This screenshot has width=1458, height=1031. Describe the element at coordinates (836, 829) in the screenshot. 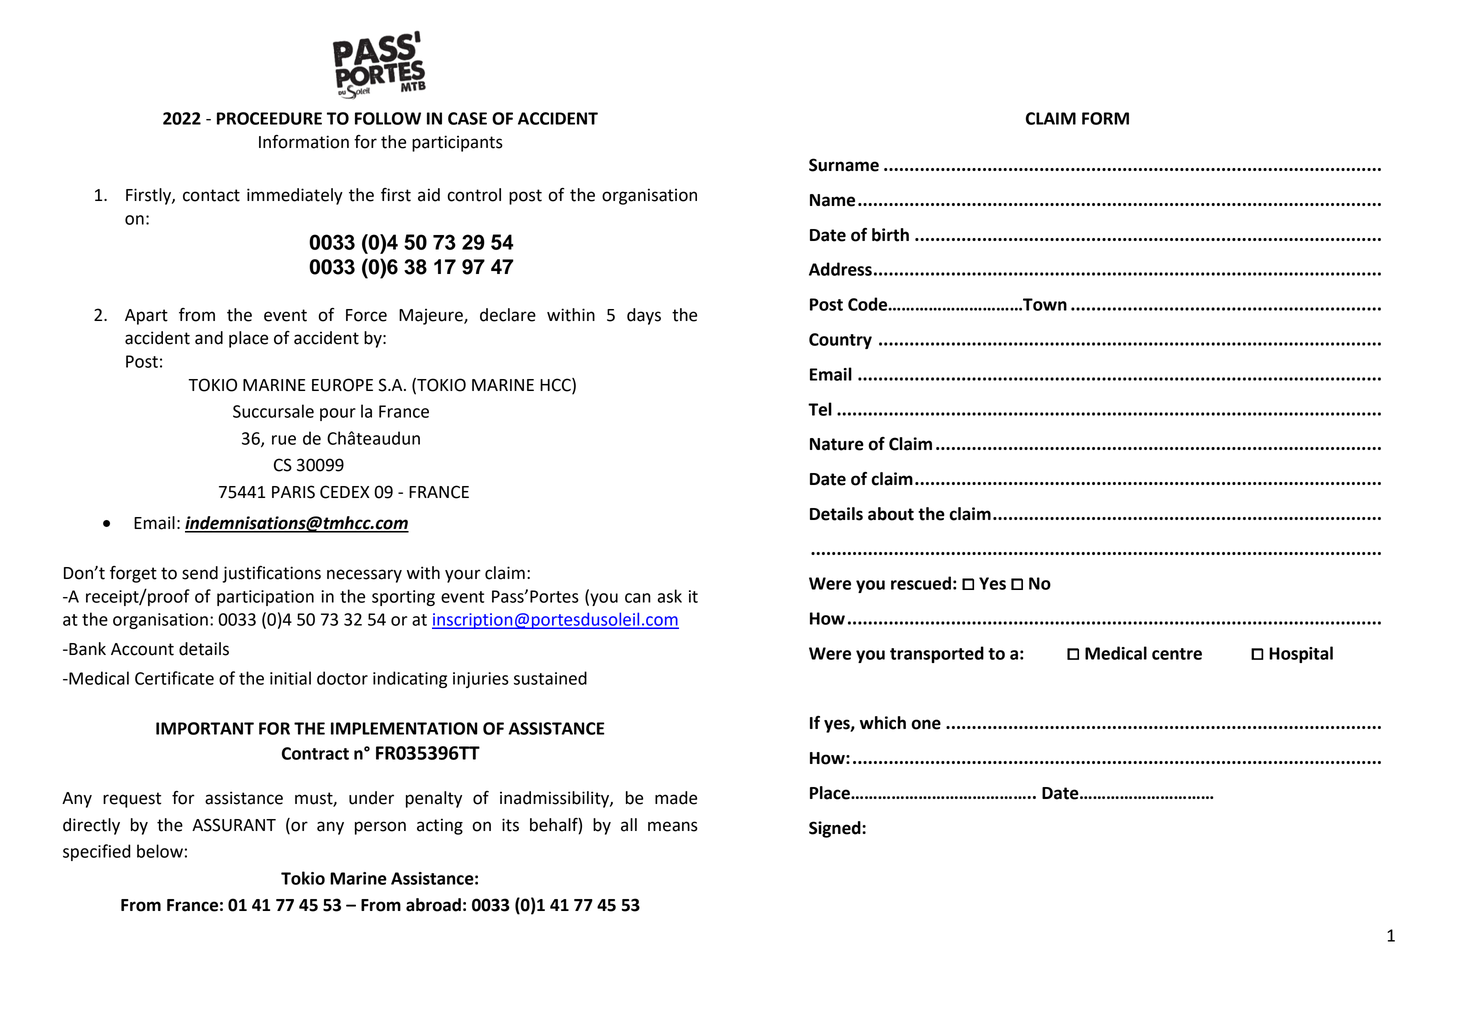

I see `Signed` at that location.
